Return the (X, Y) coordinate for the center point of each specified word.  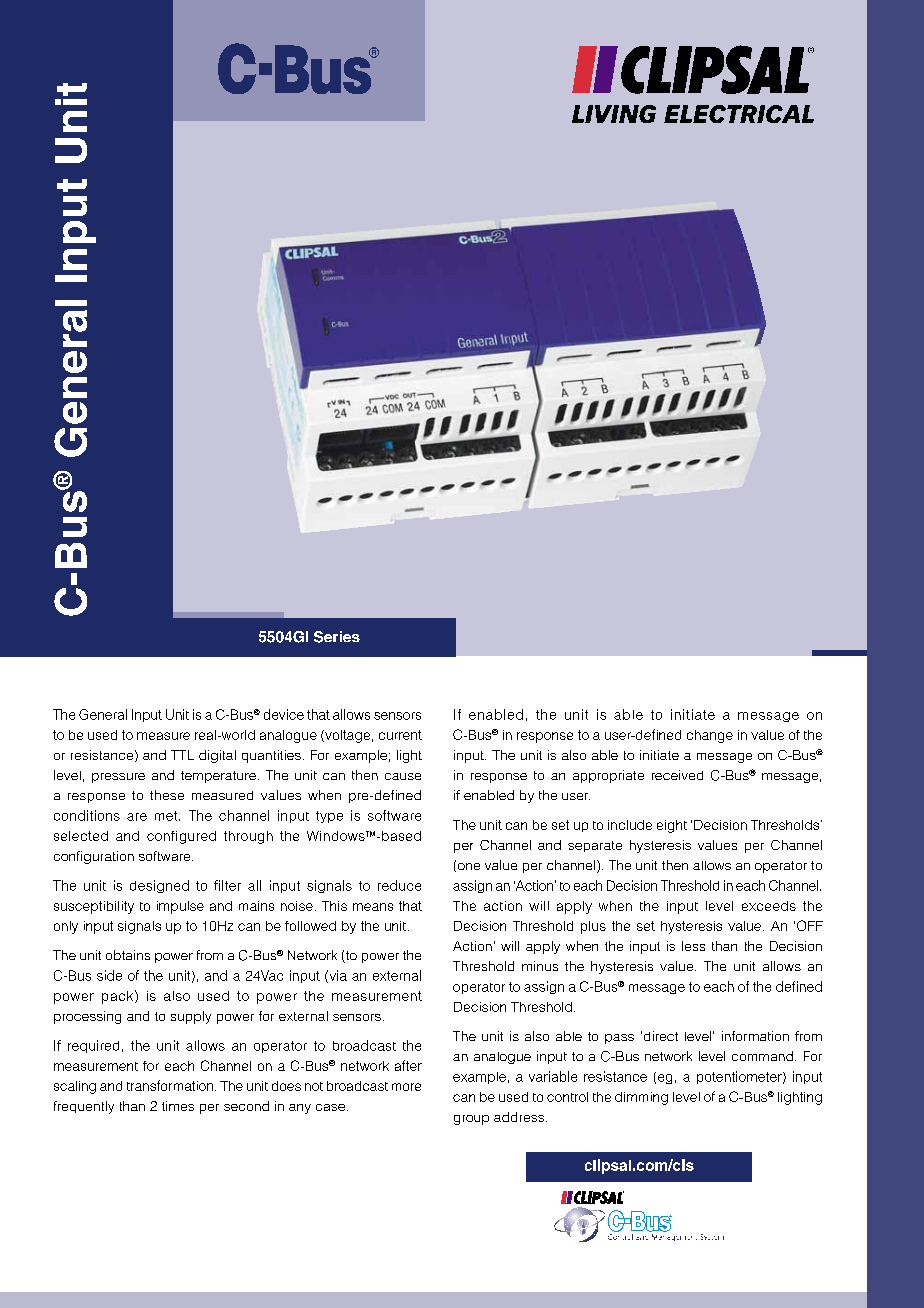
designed (159, 886)
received (677, 775)
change (710, 736)
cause (403, 776)
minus (540, 966)
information (755, 1036)
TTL (182, 755)
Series (337, 637)
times (178, 1106)
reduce (399, 885)
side (109, 975)
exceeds (769, 906)
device (284, 714)
